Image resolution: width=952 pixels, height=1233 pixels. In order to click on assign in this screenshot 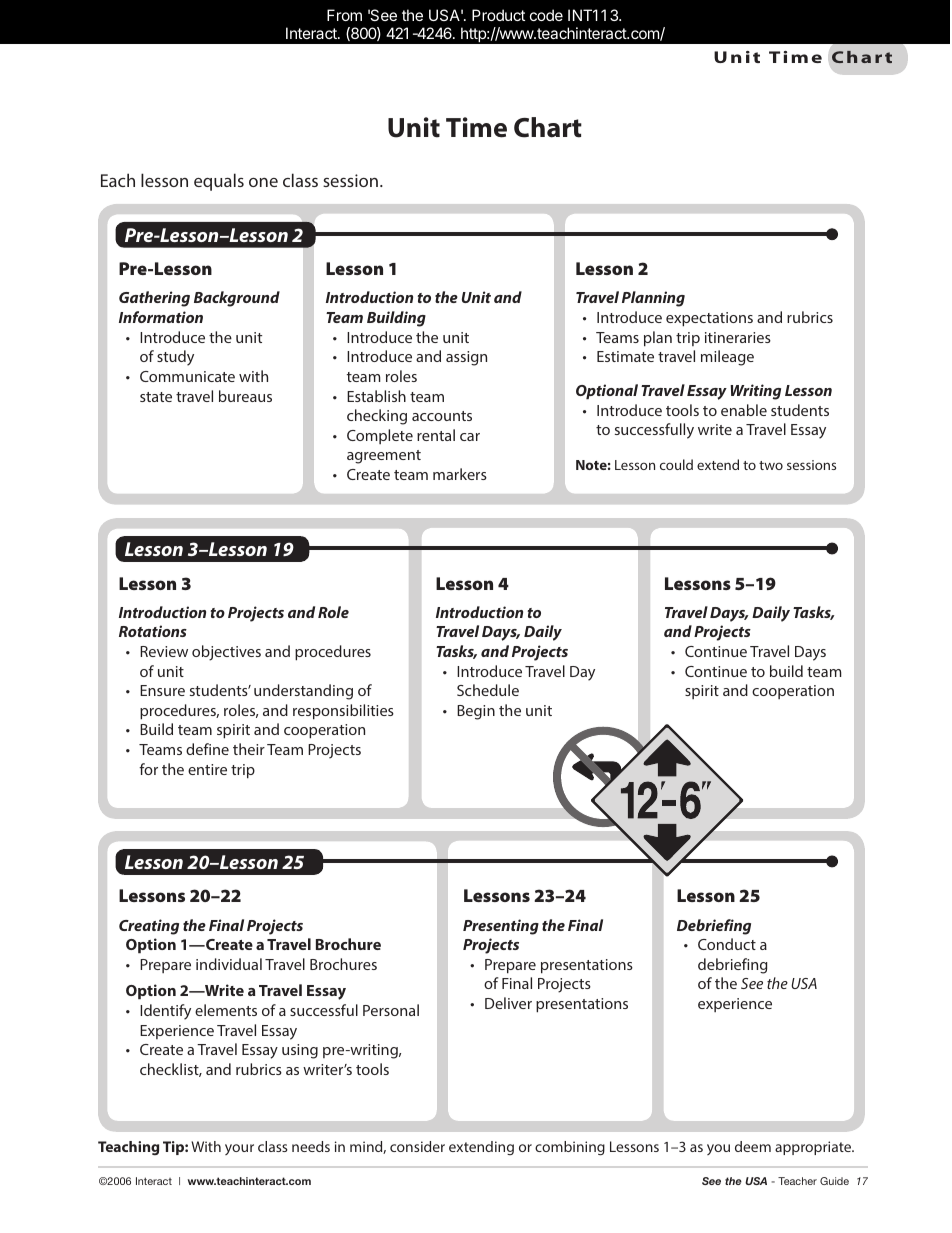, I will do `click(466, 358)`.
